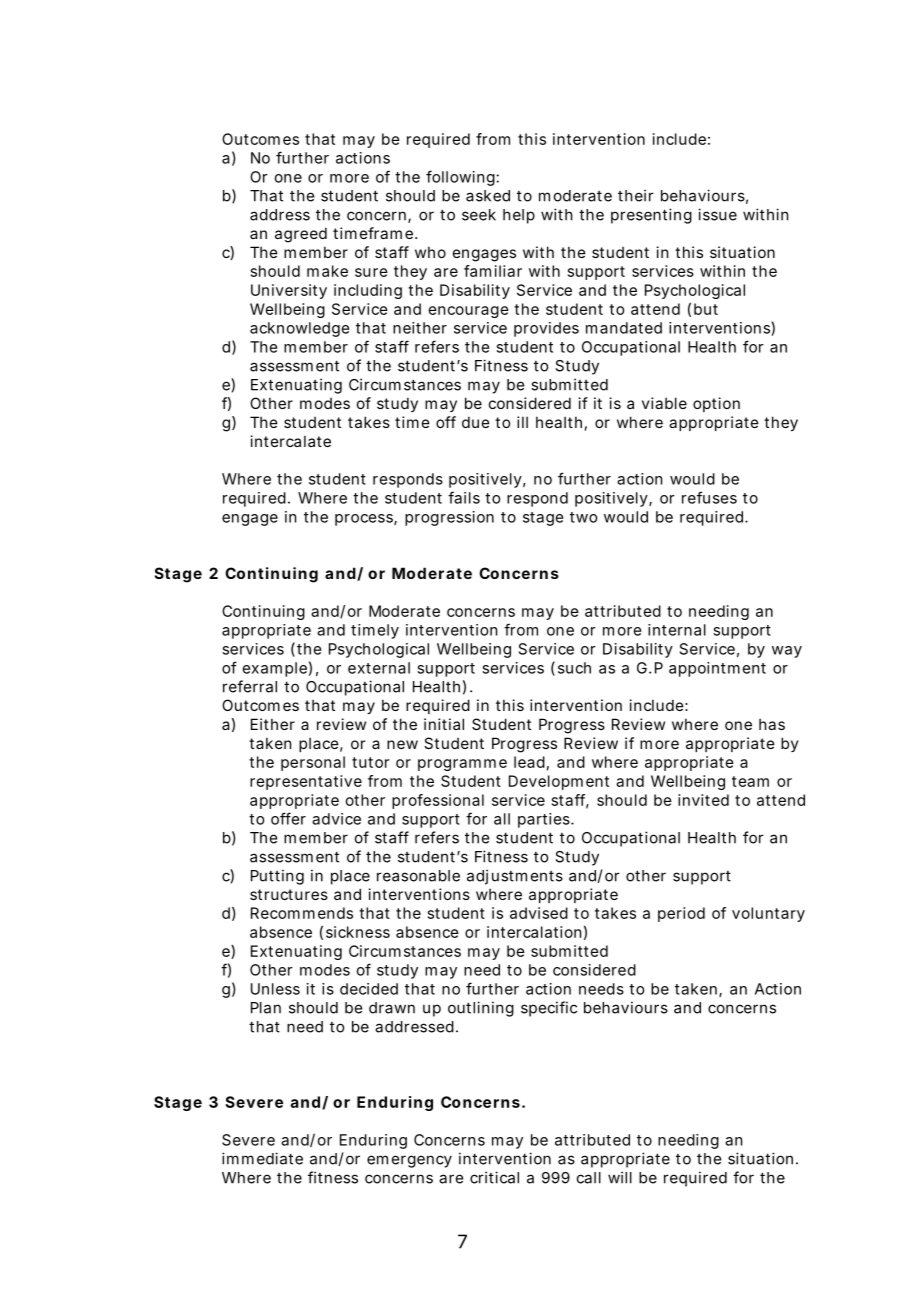  What do you see at coordinates (703, 800) in the page?
I see `invited` at bounding box center [703, 800].
